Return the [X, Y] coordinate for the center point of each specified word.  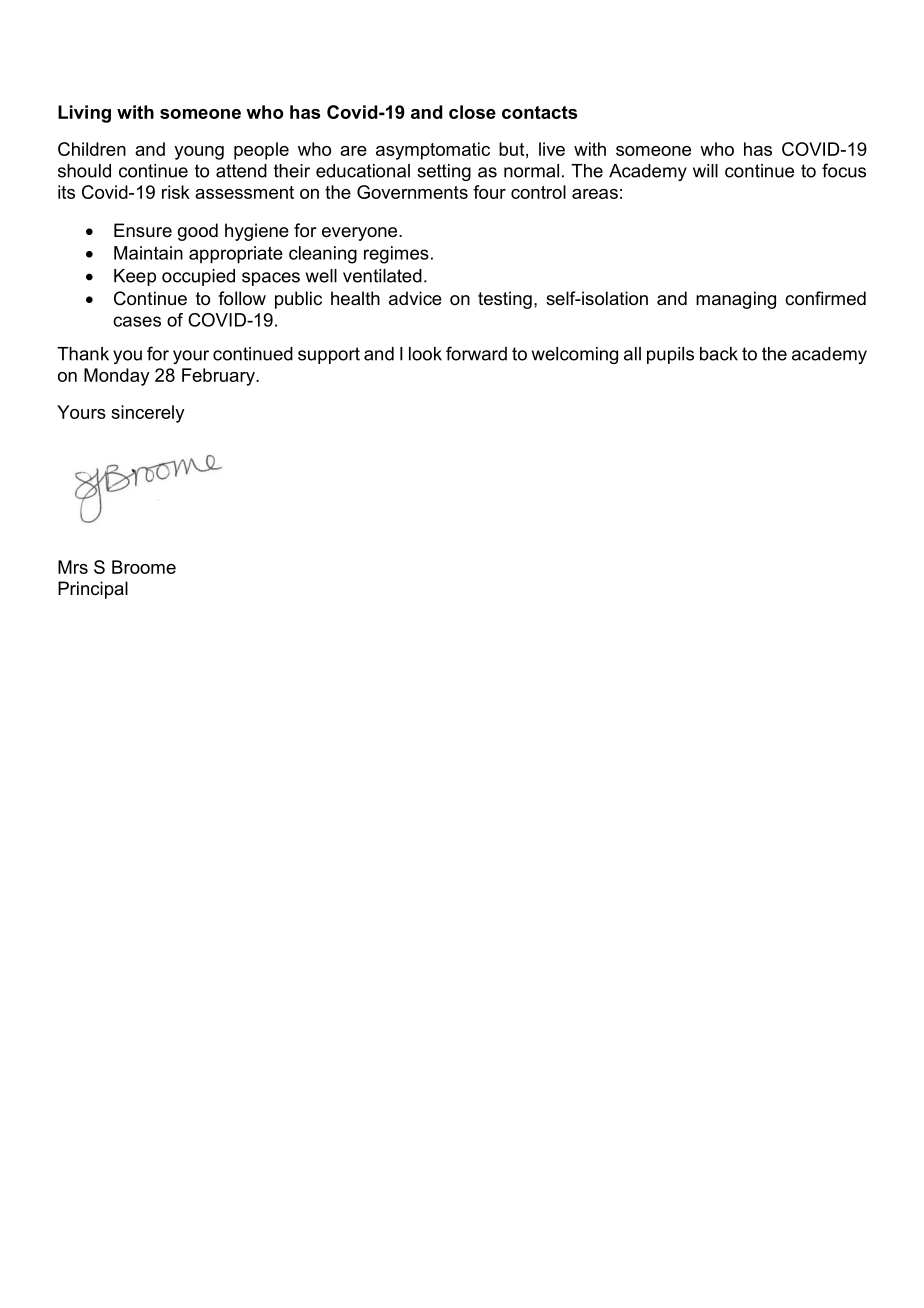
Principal [93, 590]
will [705, 171]
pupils [670, 355]
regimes [396, 255]
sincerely [148, 414]
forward [476, 353]
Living [84, 114]
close [472, 112]
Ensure [143, 230]
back [719, 354]
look [425, 354]
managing [736, 300]
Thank [83, 354]
